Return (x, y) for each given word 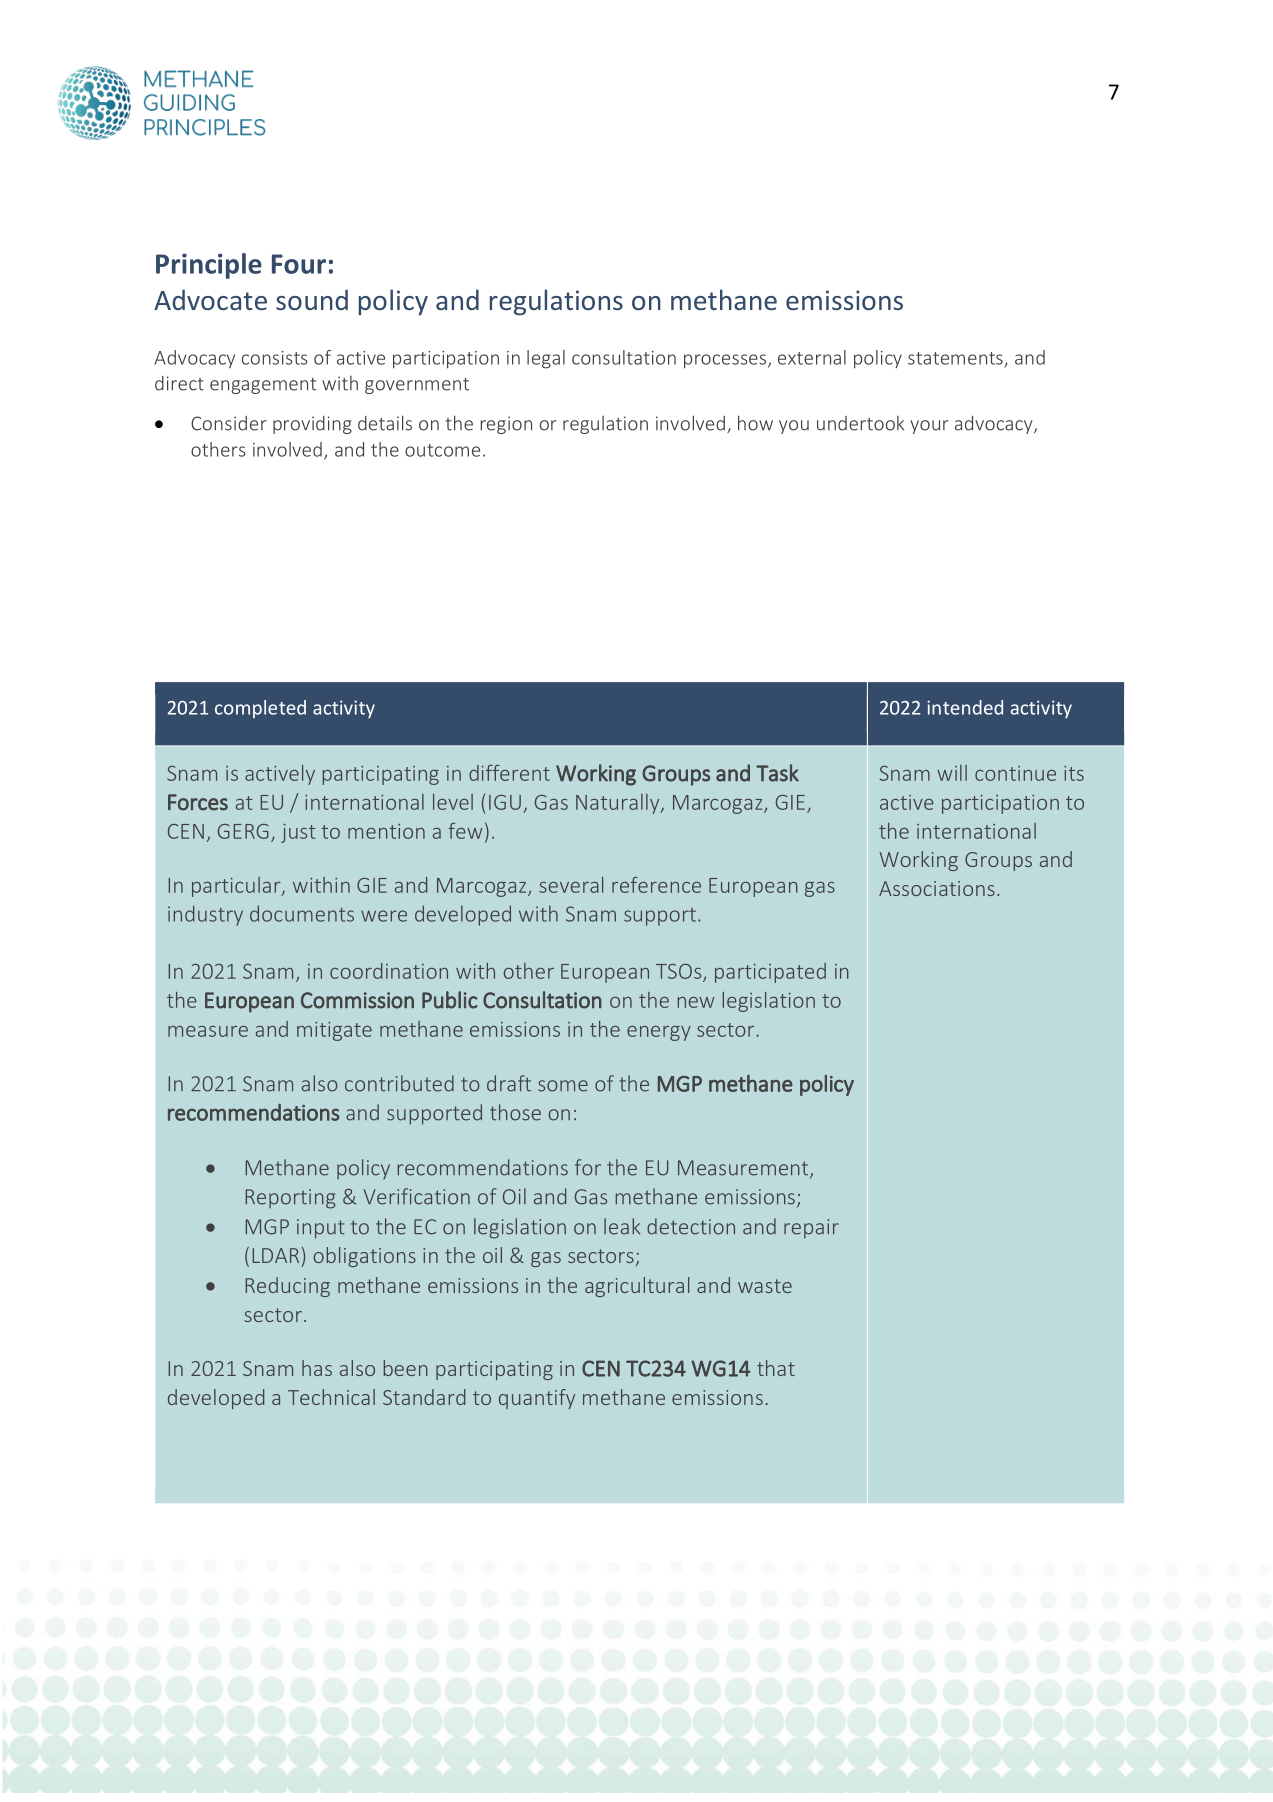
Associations (937, 888)
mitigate (334, 1031)
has (317, 1368)
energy (659, 1033)
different (509, 773)
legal (546, 359)
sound (312, 299)
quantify (537, 1399)
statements (956, 359)
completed (260, 709)
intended (965, 707)
